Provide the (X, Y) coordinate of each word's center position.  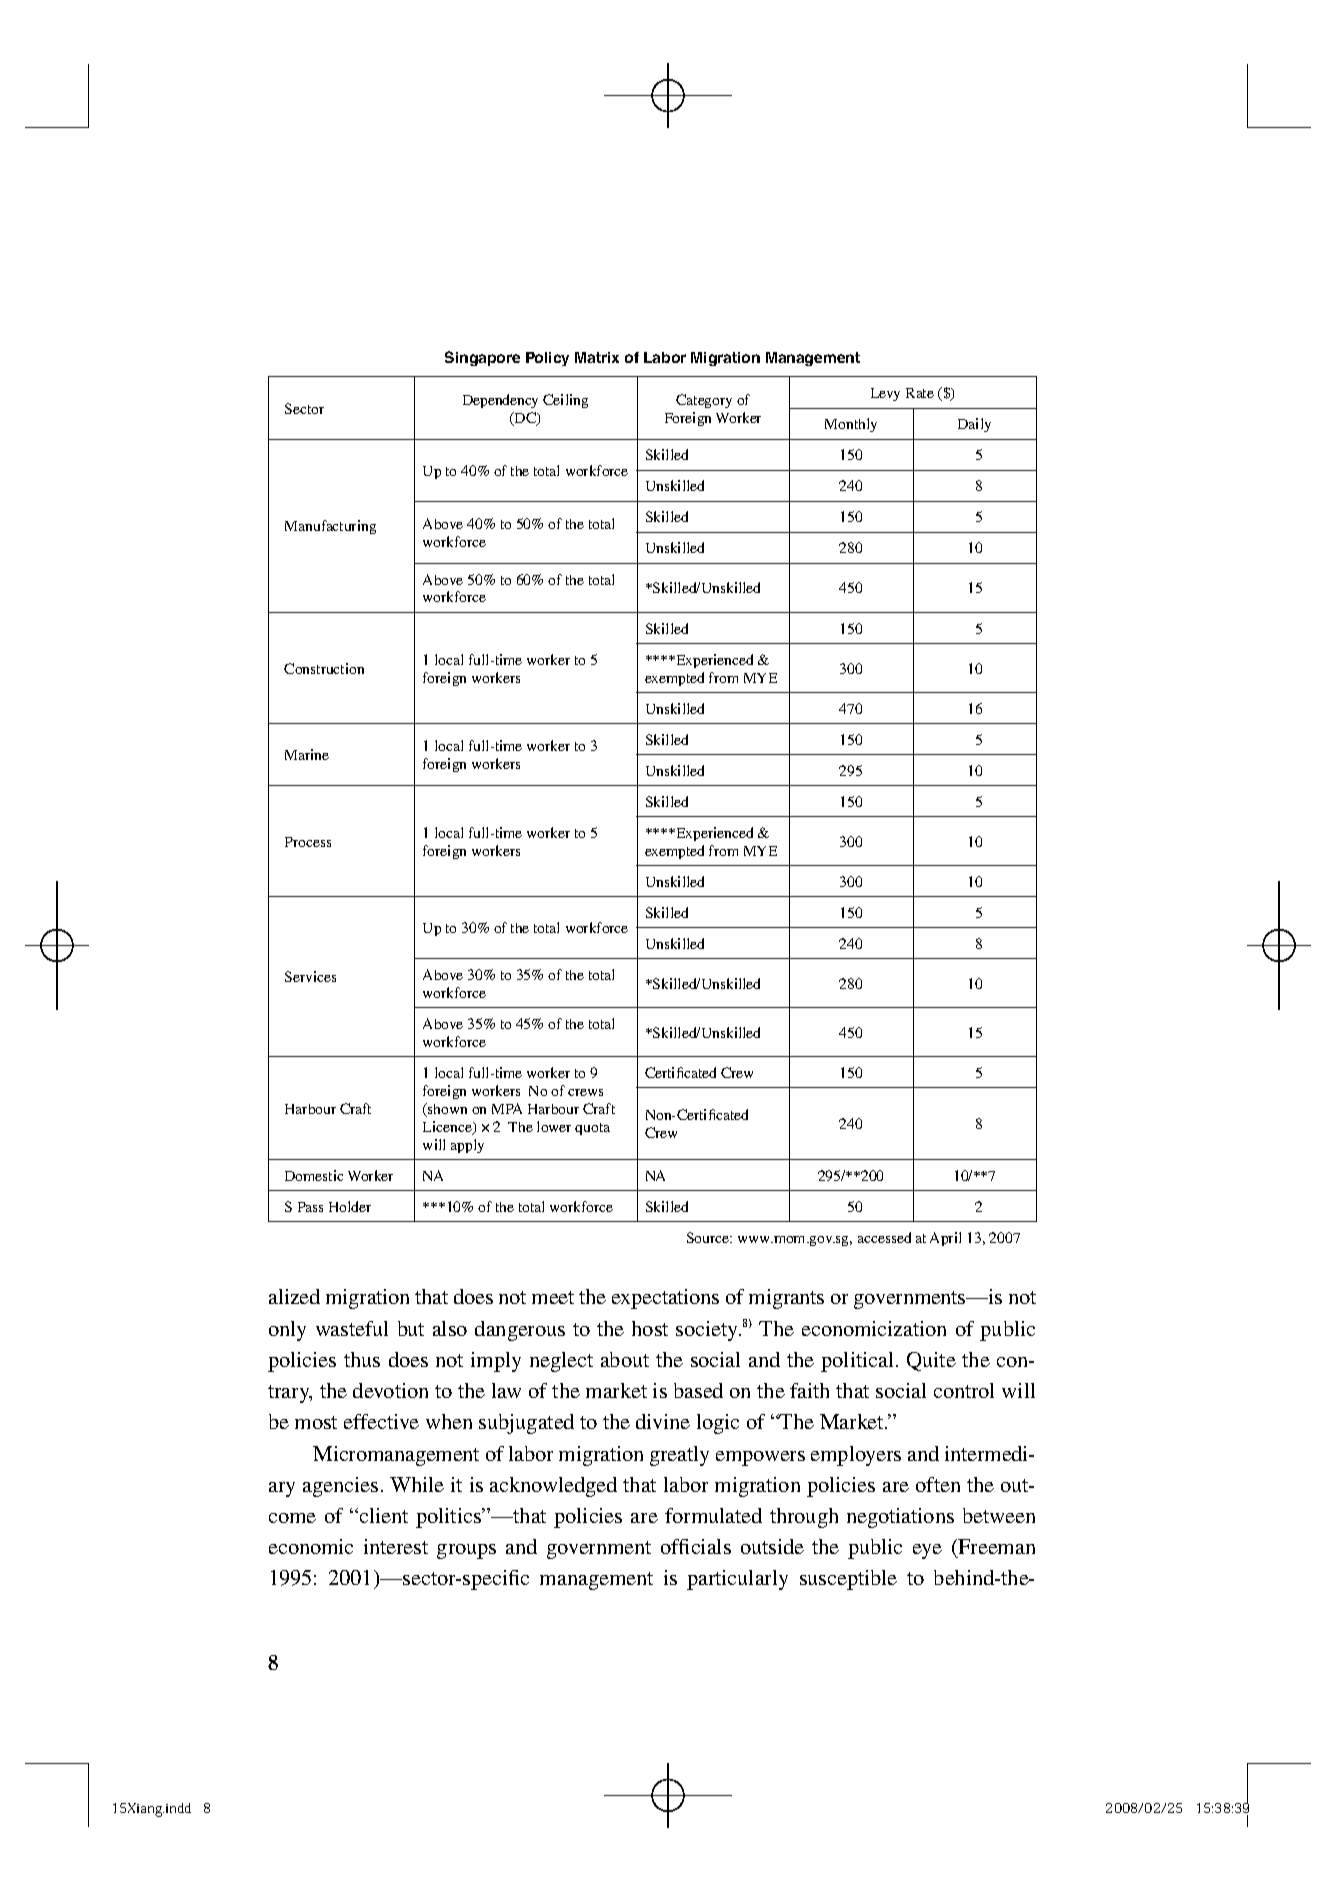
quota (592, 1129)
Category (704, 401)
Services (310, 976)
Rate (920, 393)
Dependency (500, 401)
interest (396, 1546)
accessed (884, 1237)
